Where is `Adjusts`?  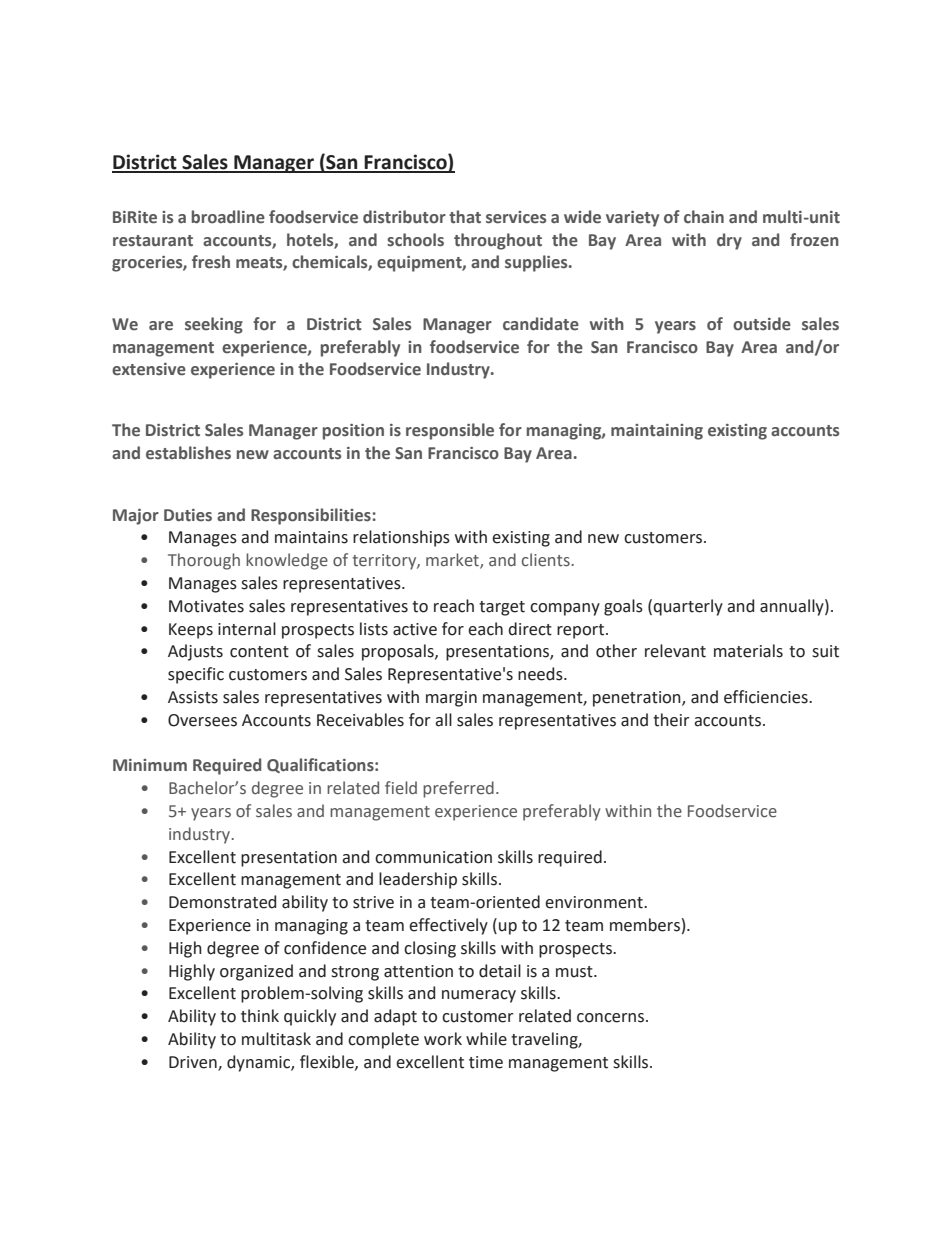 Adjusts is located at coordinates (195, 652).
